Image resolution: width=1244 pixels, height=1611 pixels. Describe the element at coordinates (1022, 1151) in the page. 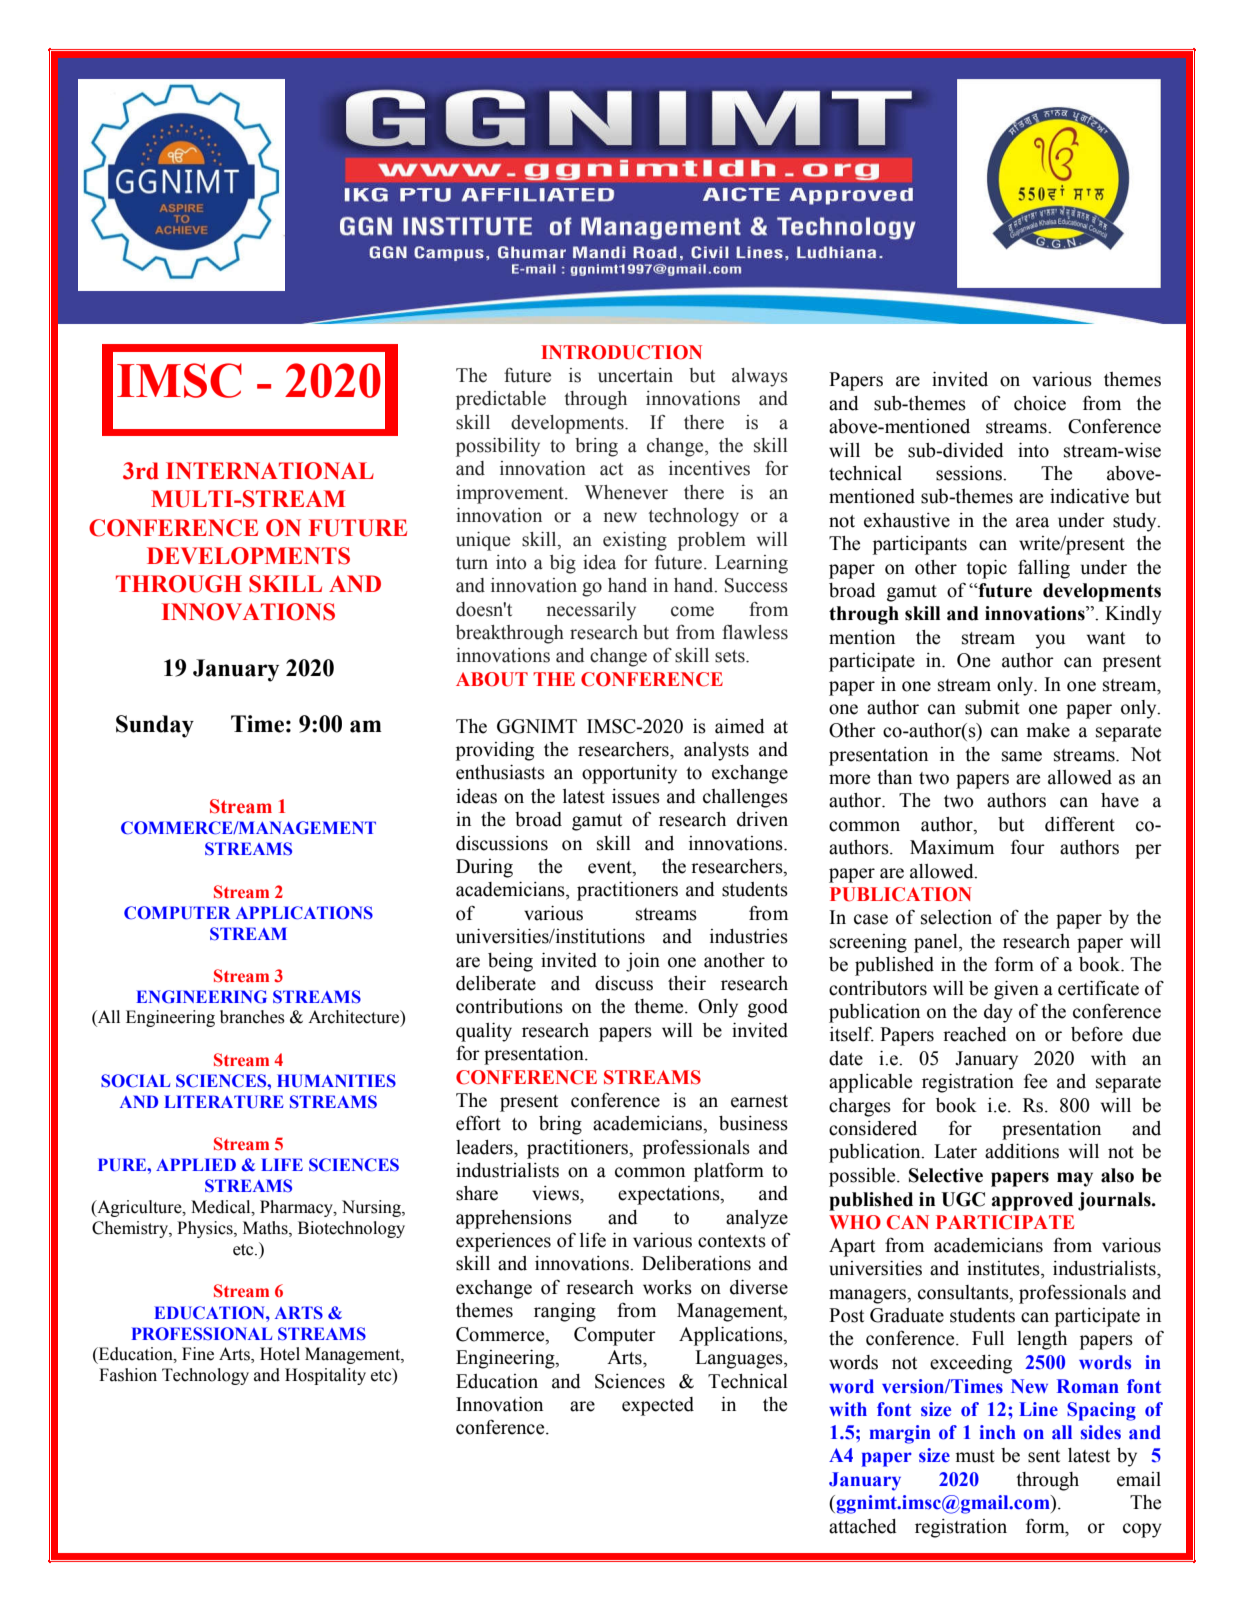

I see `additions` at that location.
